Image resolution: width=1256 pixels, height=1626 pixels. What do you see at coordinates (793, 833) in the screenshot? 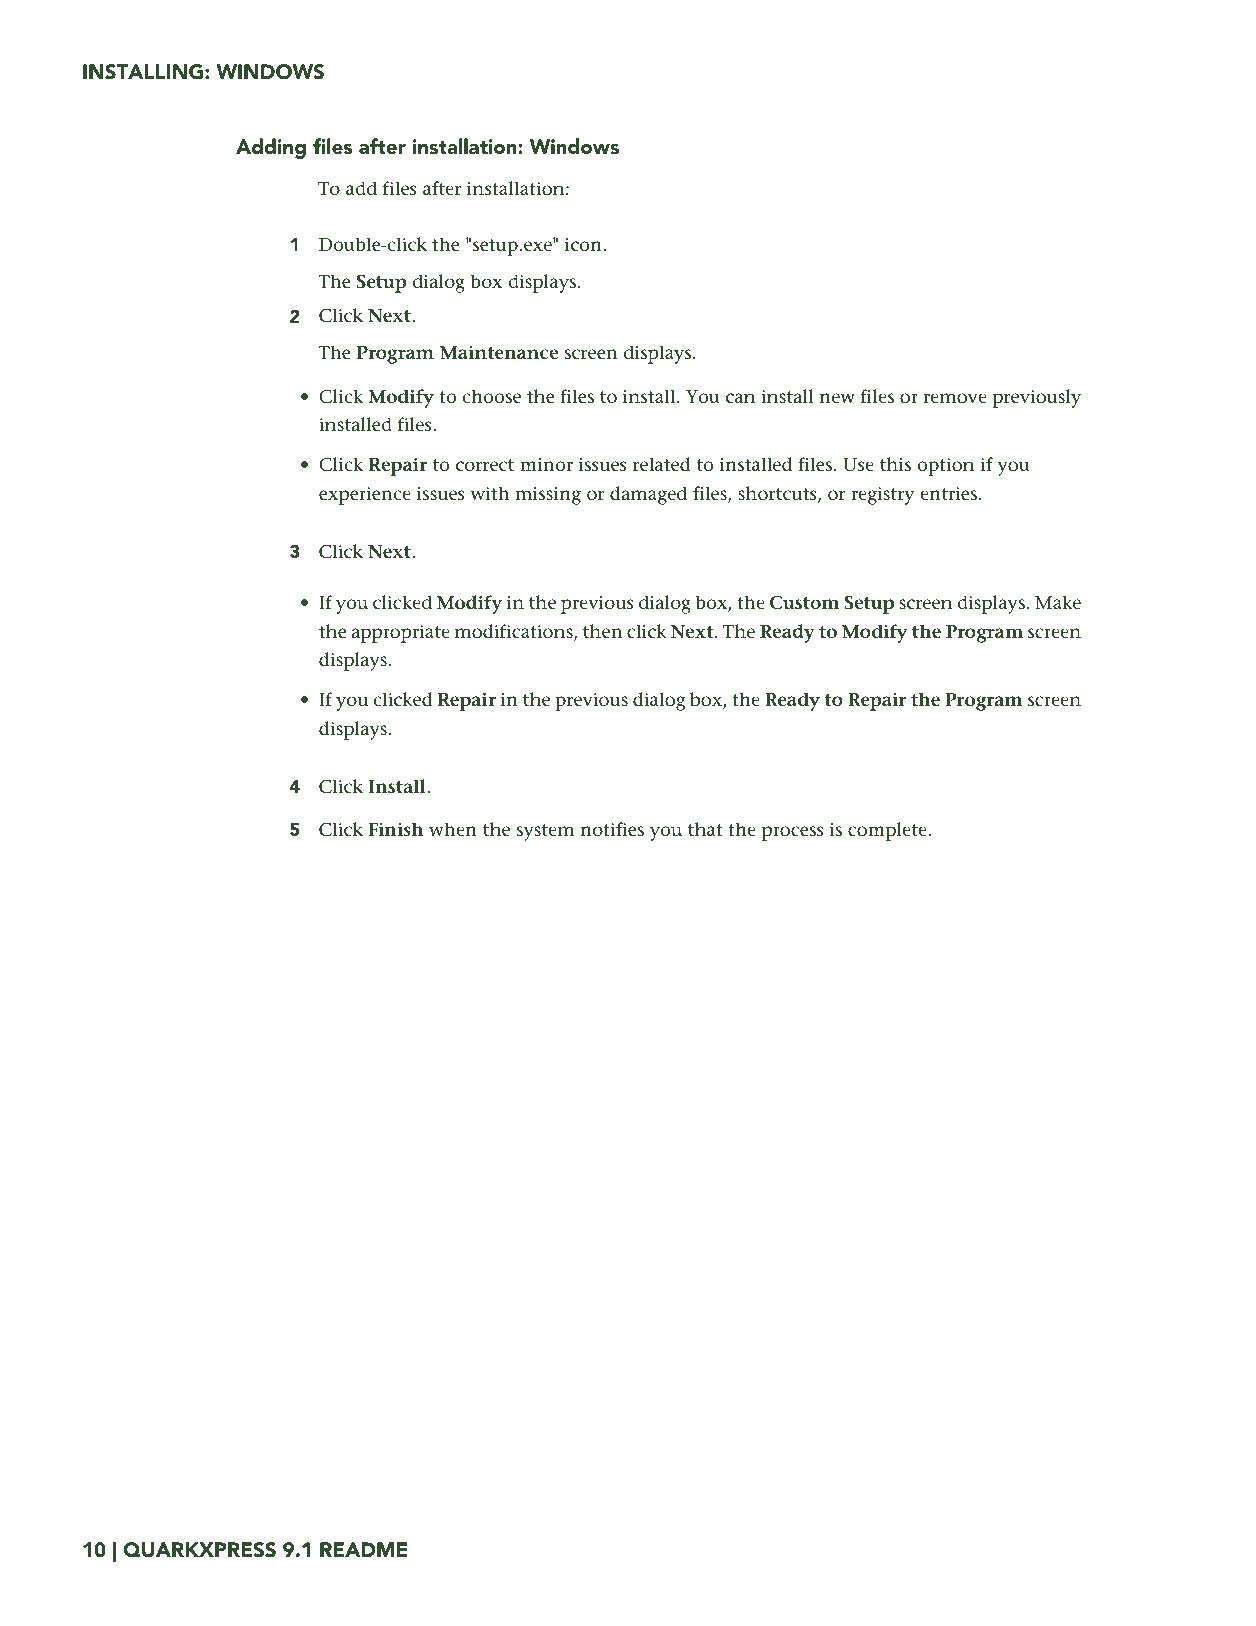
I see `process` at bounding box center [793, 833].
